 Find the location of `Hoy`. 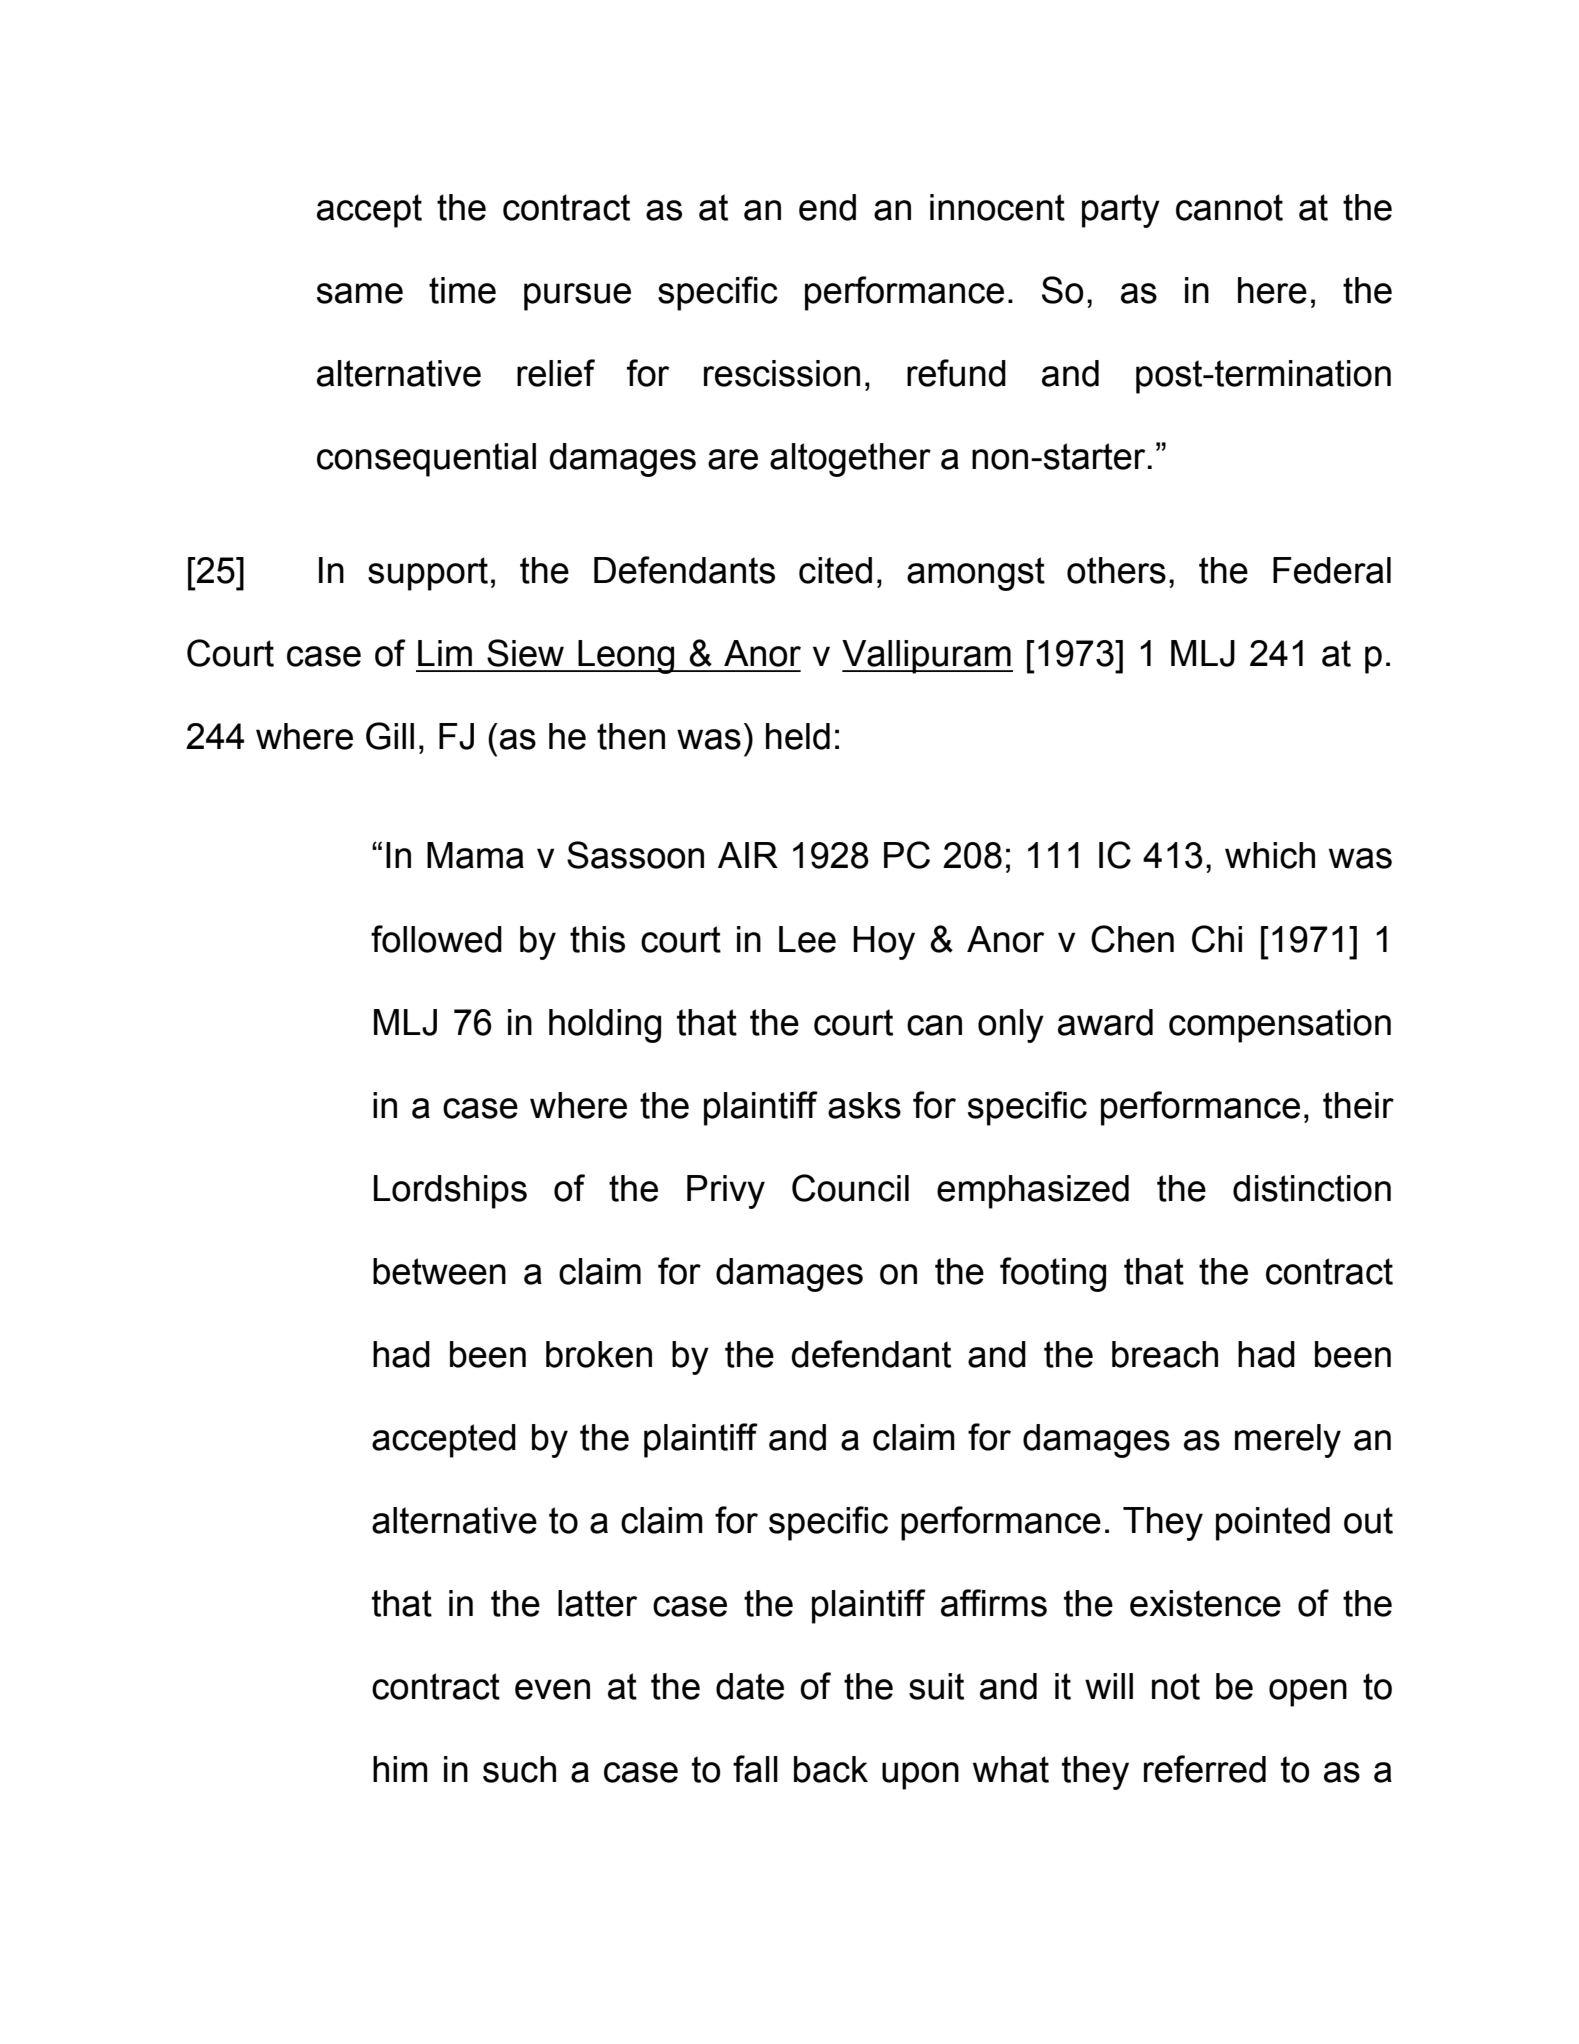

Hoy is located at coordinates (884, 943).
